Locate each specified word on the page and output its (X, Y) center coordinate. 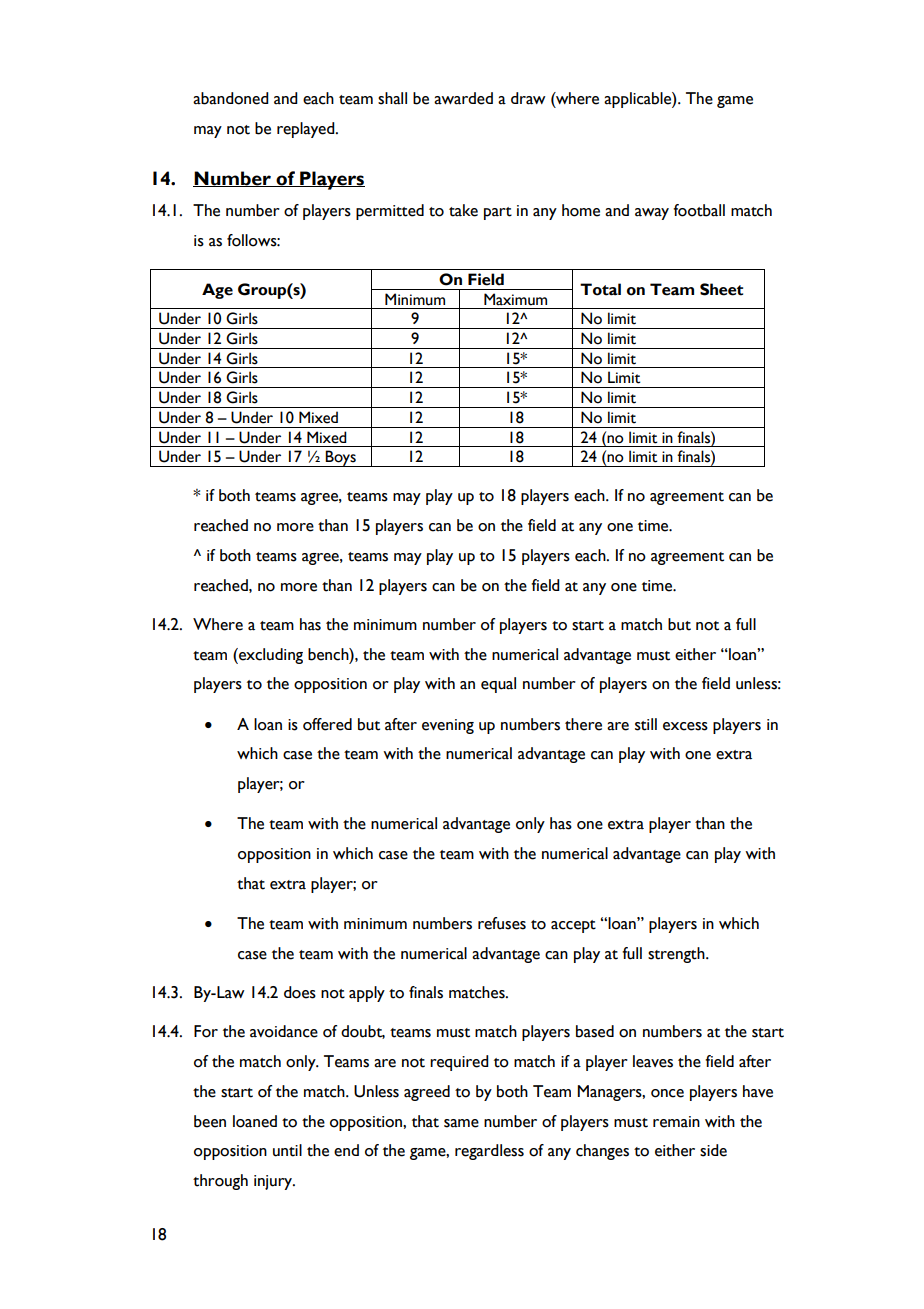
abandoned (231, 98)
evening (448, 726)
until (287, 1150)
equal (498, 685)
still (646, 724)
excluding (270, 656)
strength (677, 955)
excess (685, 726)
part (498, 213)
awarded (463, 98)
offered (327, 724)
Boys (341, 458)
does (300, 992)
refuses (502, 923)
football (699, 210)
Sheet (721, 289)
